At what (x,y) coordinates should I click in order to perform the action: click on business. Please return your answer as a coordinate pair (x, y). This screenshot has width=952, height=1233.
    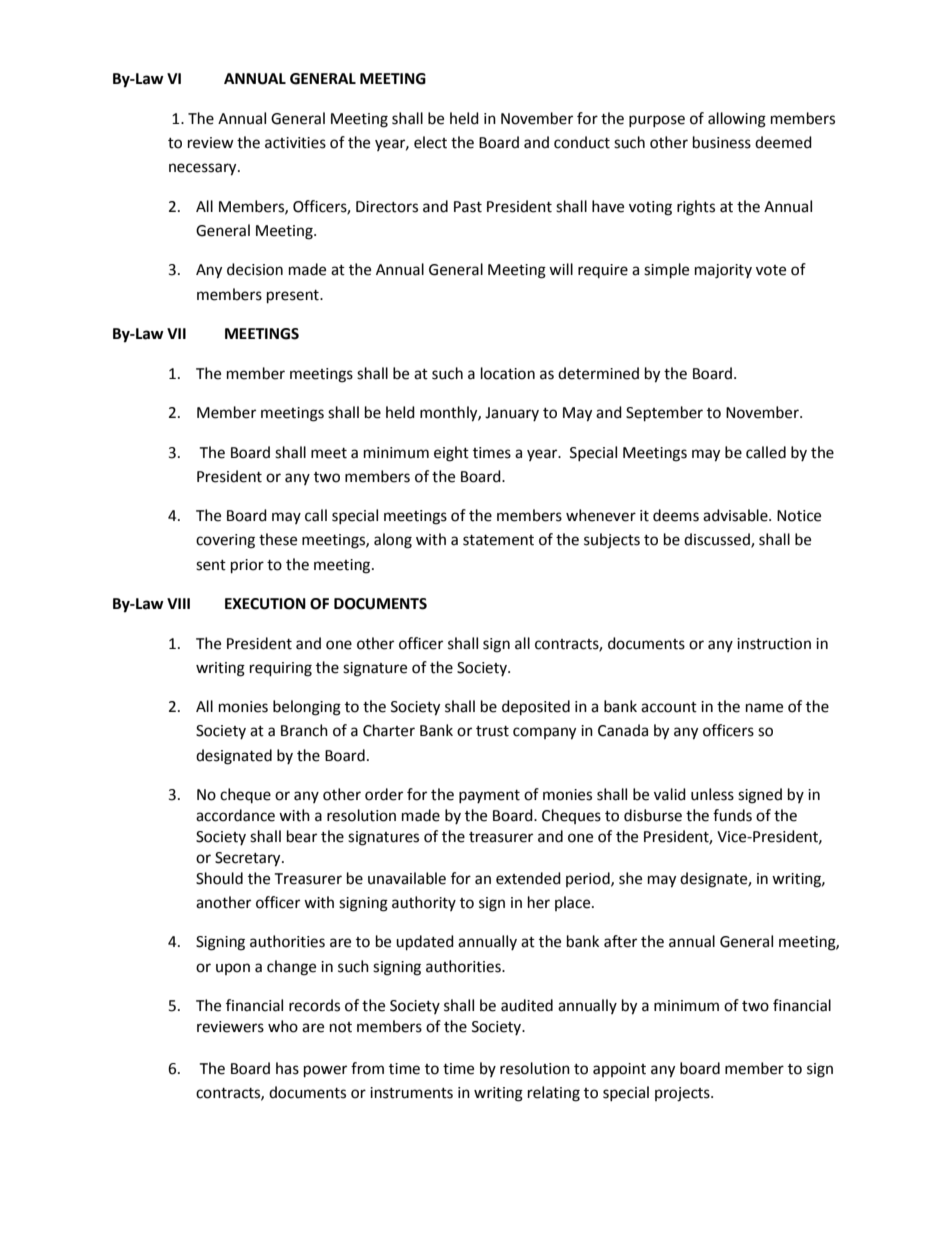
    Looking at the image, I should click on (722, 142).
